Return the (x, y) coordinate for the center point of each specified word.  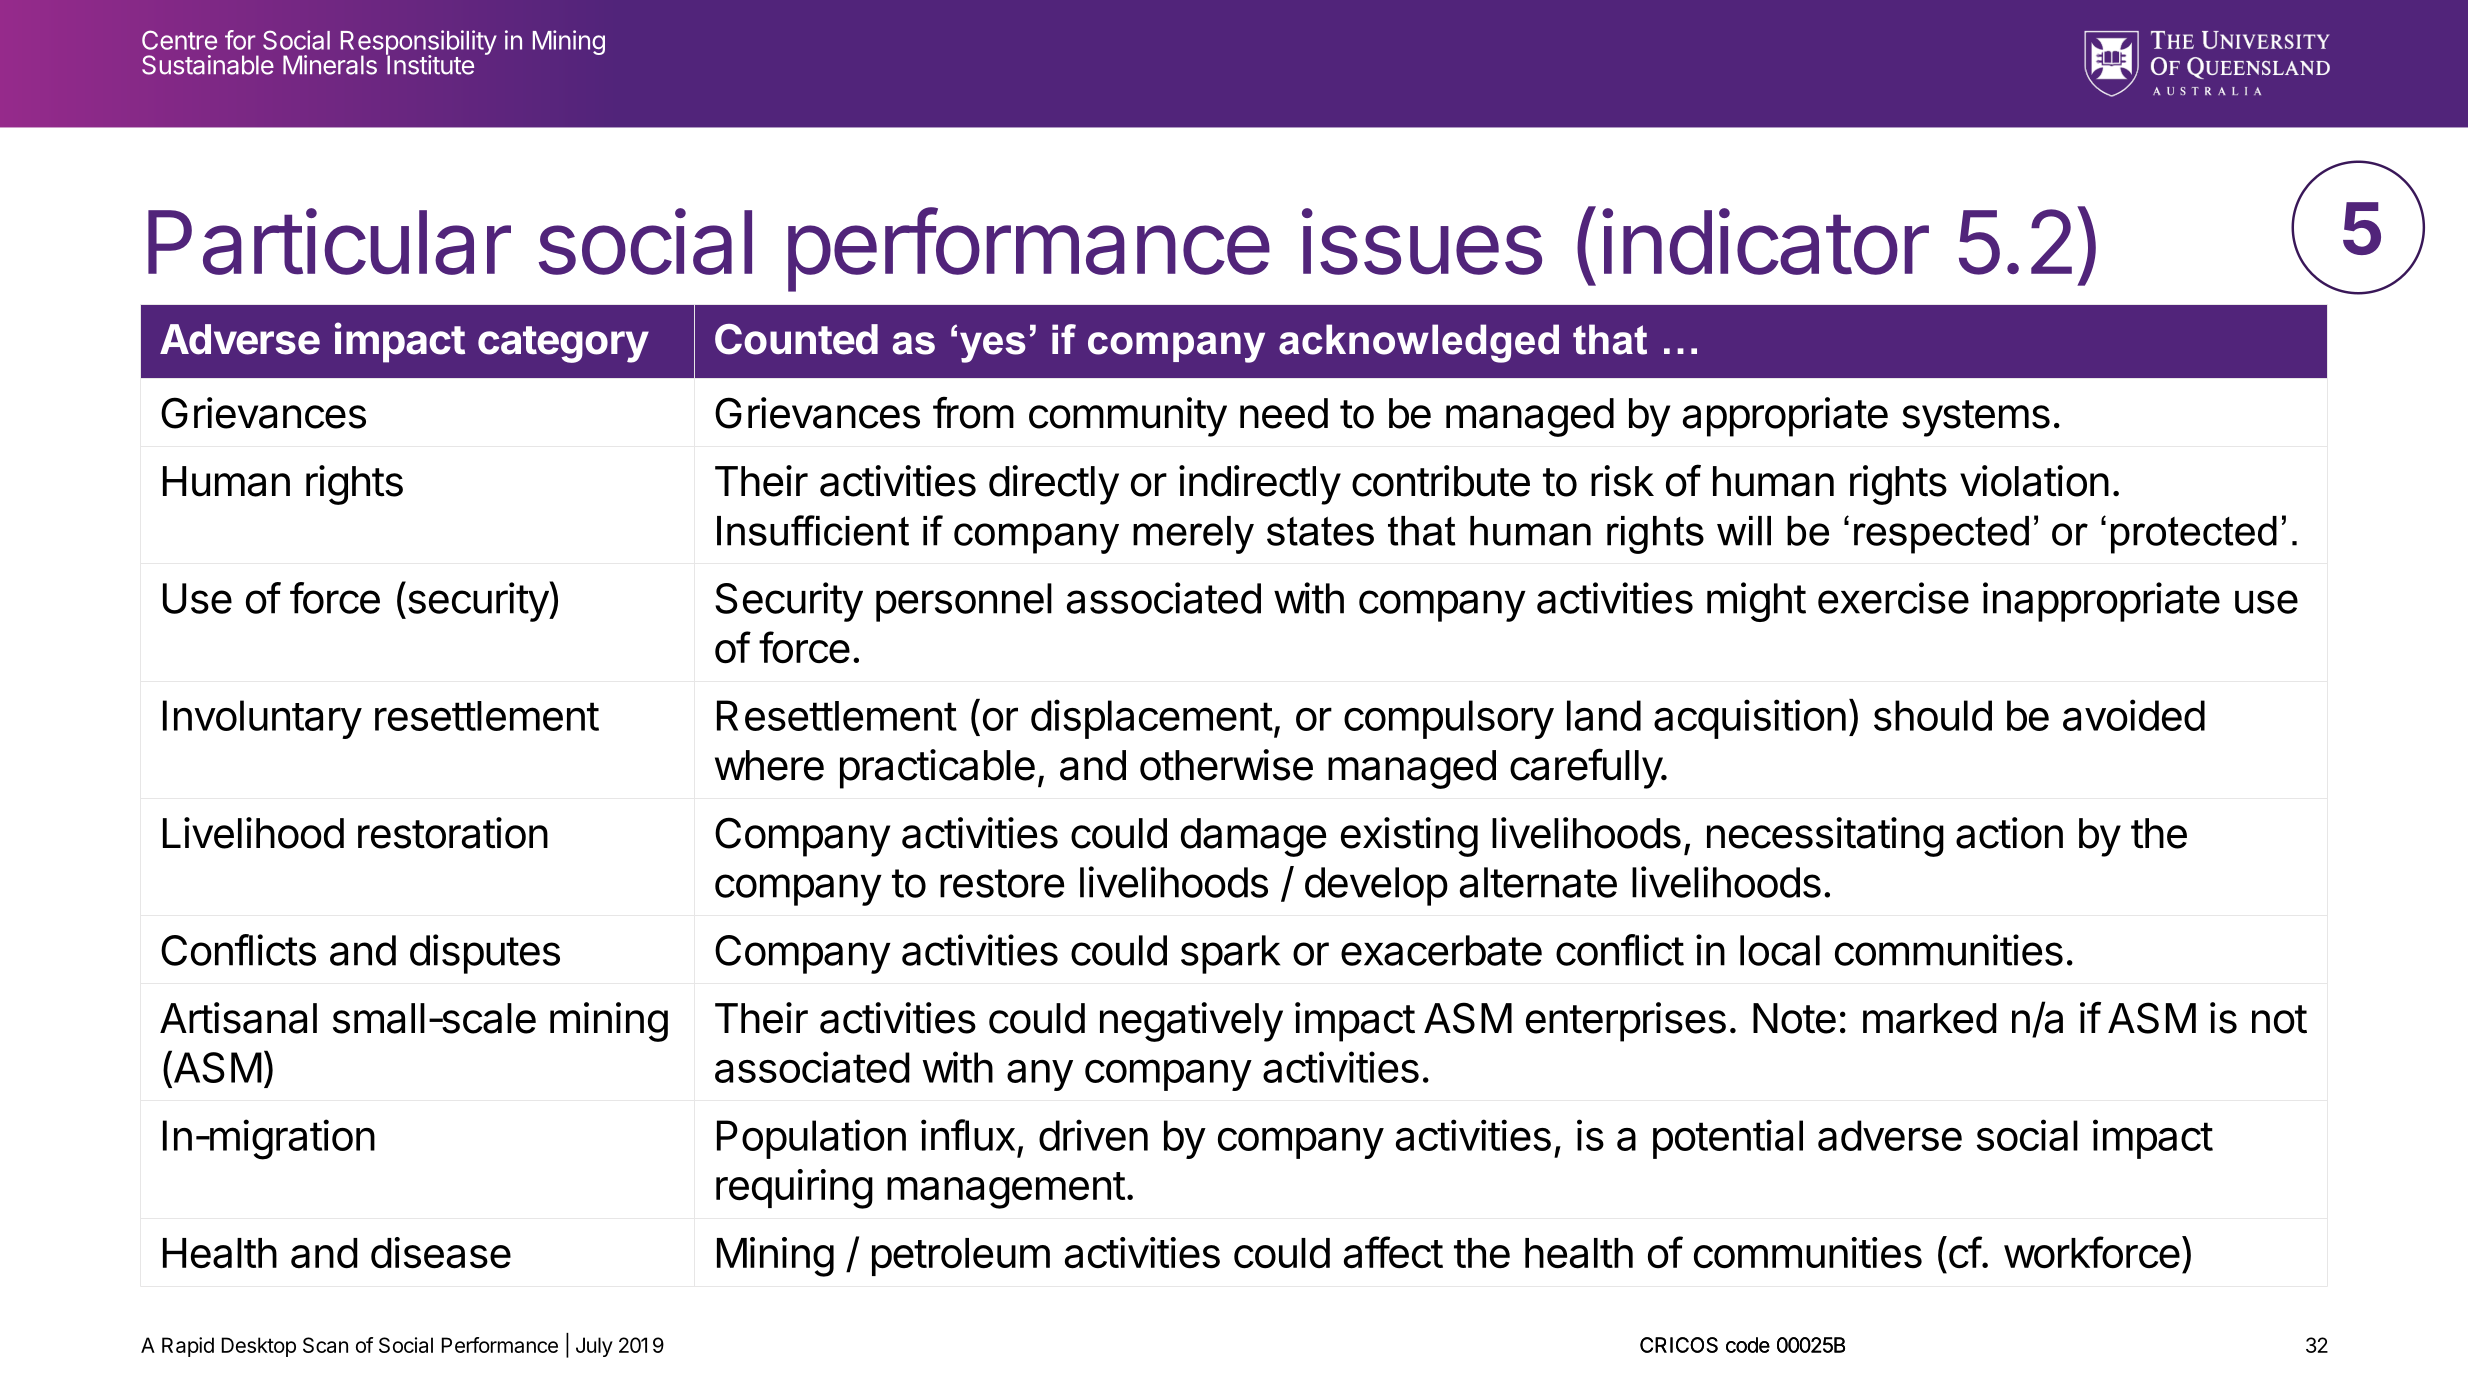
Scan (325, 1345)
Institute (430, 64)
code (1748, 1345)
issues (1422, 241)
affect (1393, 1252)
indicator (1765, 241)
